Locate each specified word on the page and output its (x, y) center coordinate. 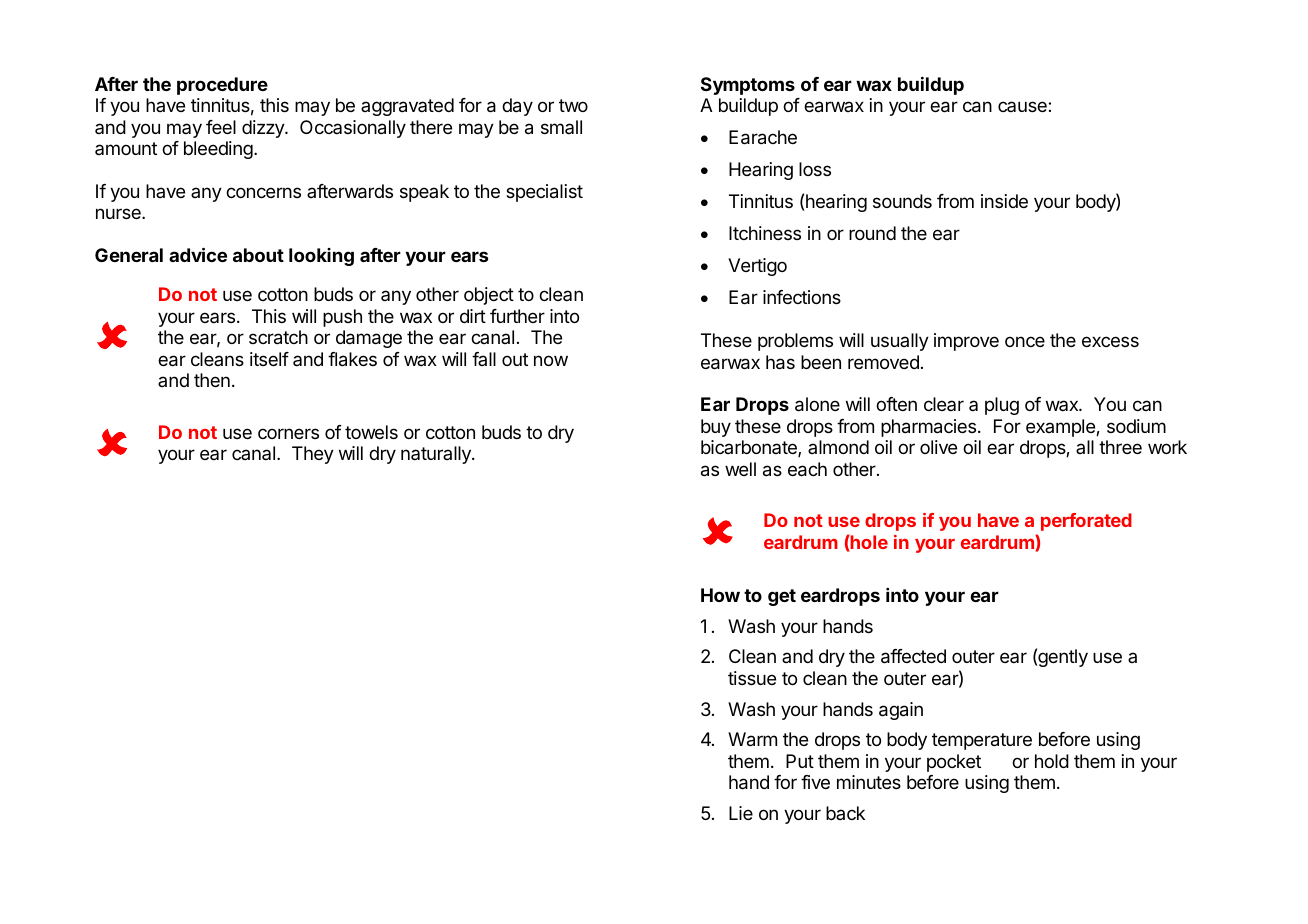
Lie (741, 813)
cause (1023, 106)
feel (221, 127)
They (313, 455)
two (573, 105)
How (720, 595)
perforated (1086, 522)
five (815, 782)
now (551, 360)
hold (1052, 761)
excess (1110, 341)
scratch (278, 337)
